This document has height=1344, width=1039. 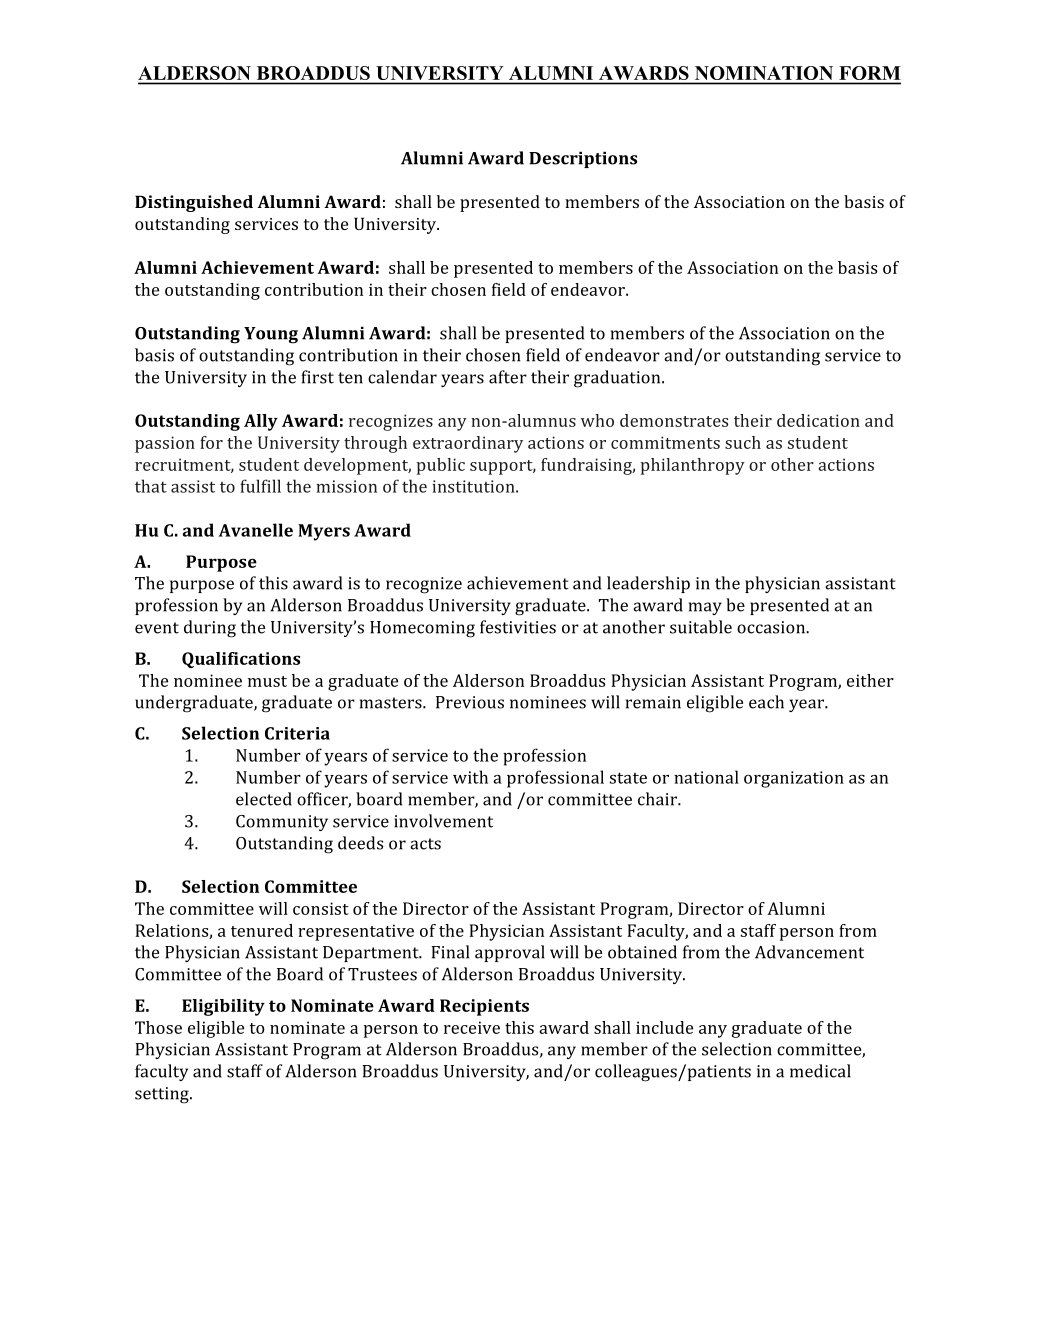 I want to click on Ally, so click(x=261, y=422).
